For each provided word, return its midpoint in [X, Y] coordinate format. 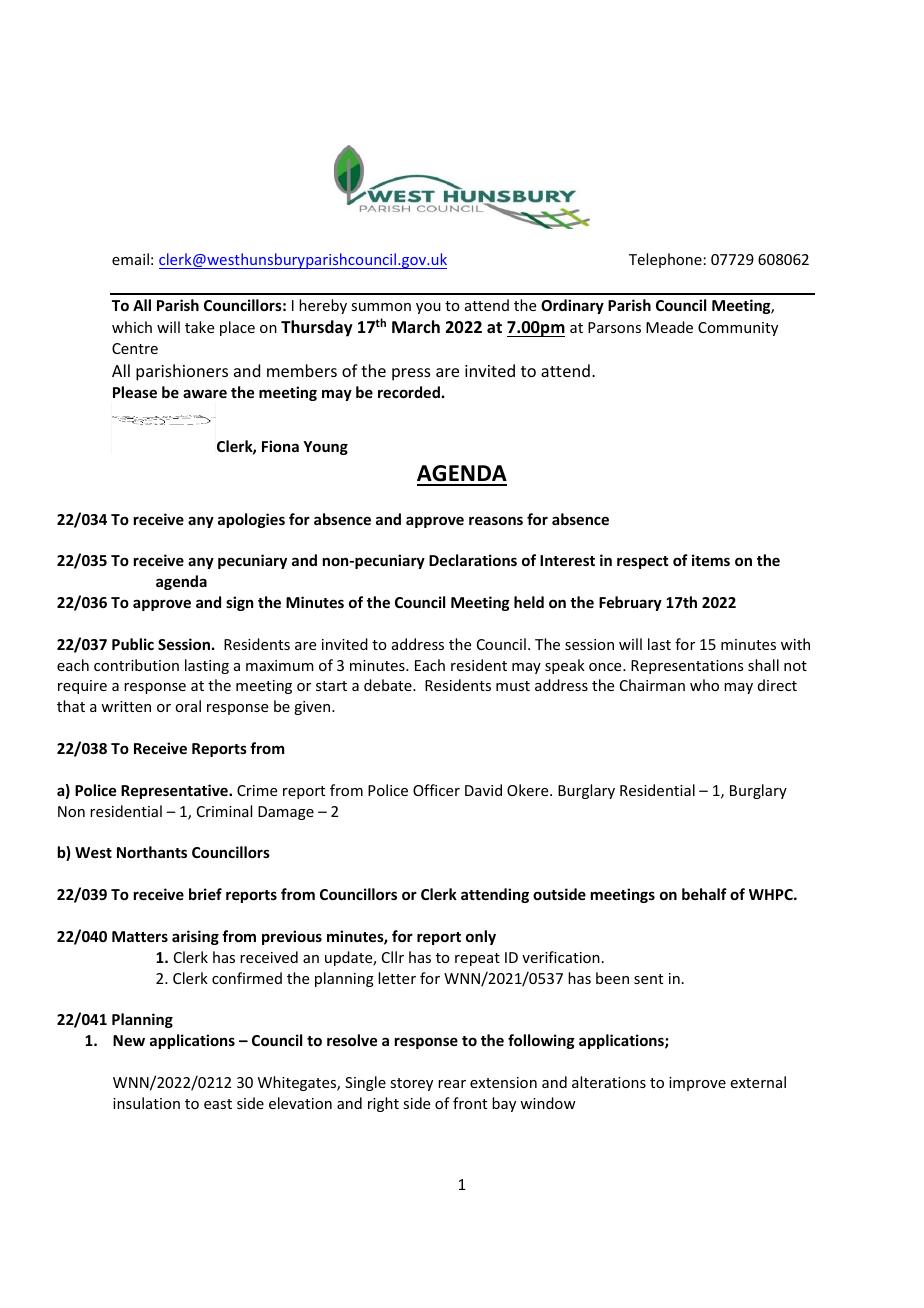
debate [389, 685]
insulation [146, 1103]
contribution [136, 665]
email [130, 259]
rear [452, 1084]
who [704, 685]
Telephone [665, 260]
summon [381, 307]
